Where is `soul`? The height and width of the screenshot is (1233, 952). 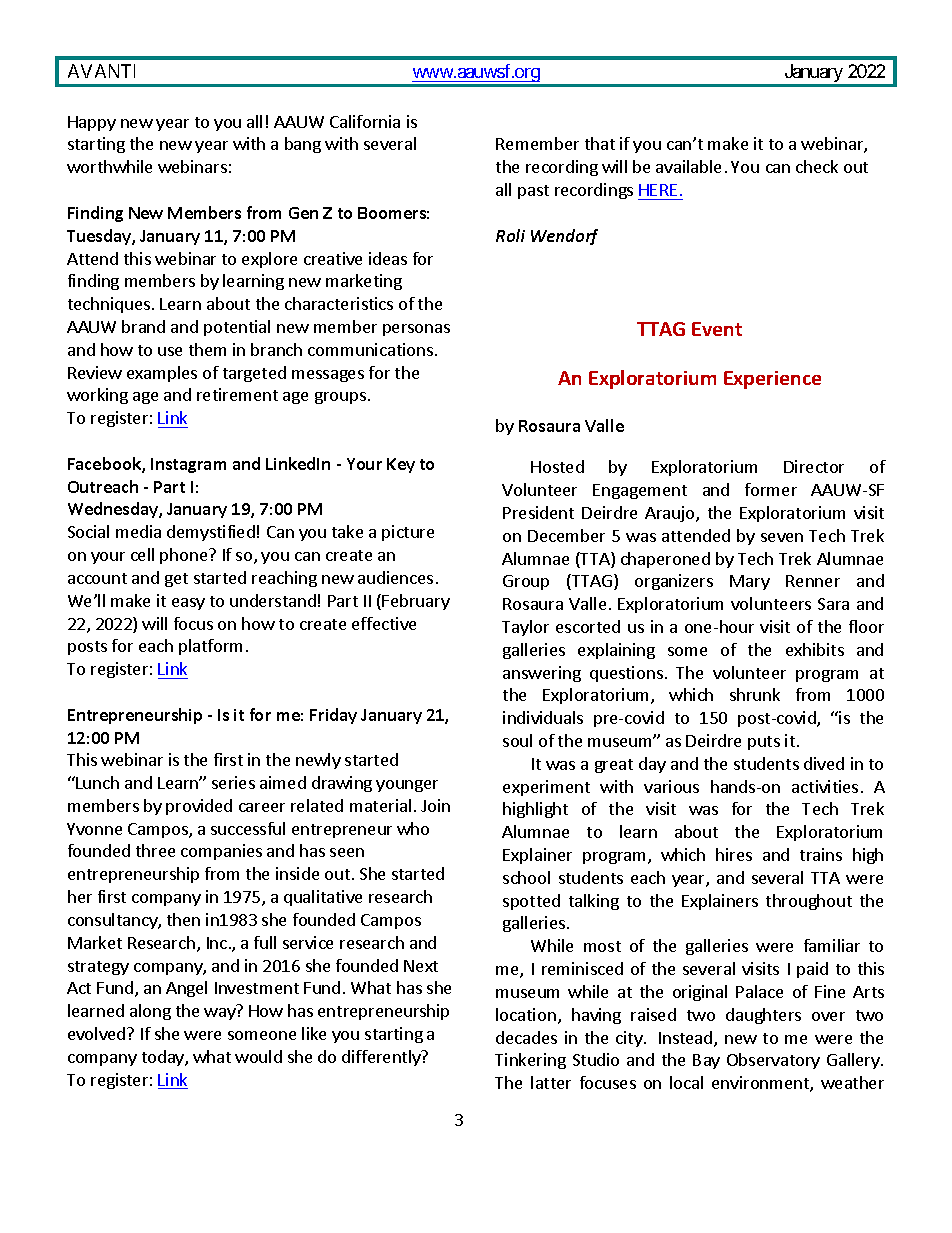
soul is located at coordinates (517, 740).
